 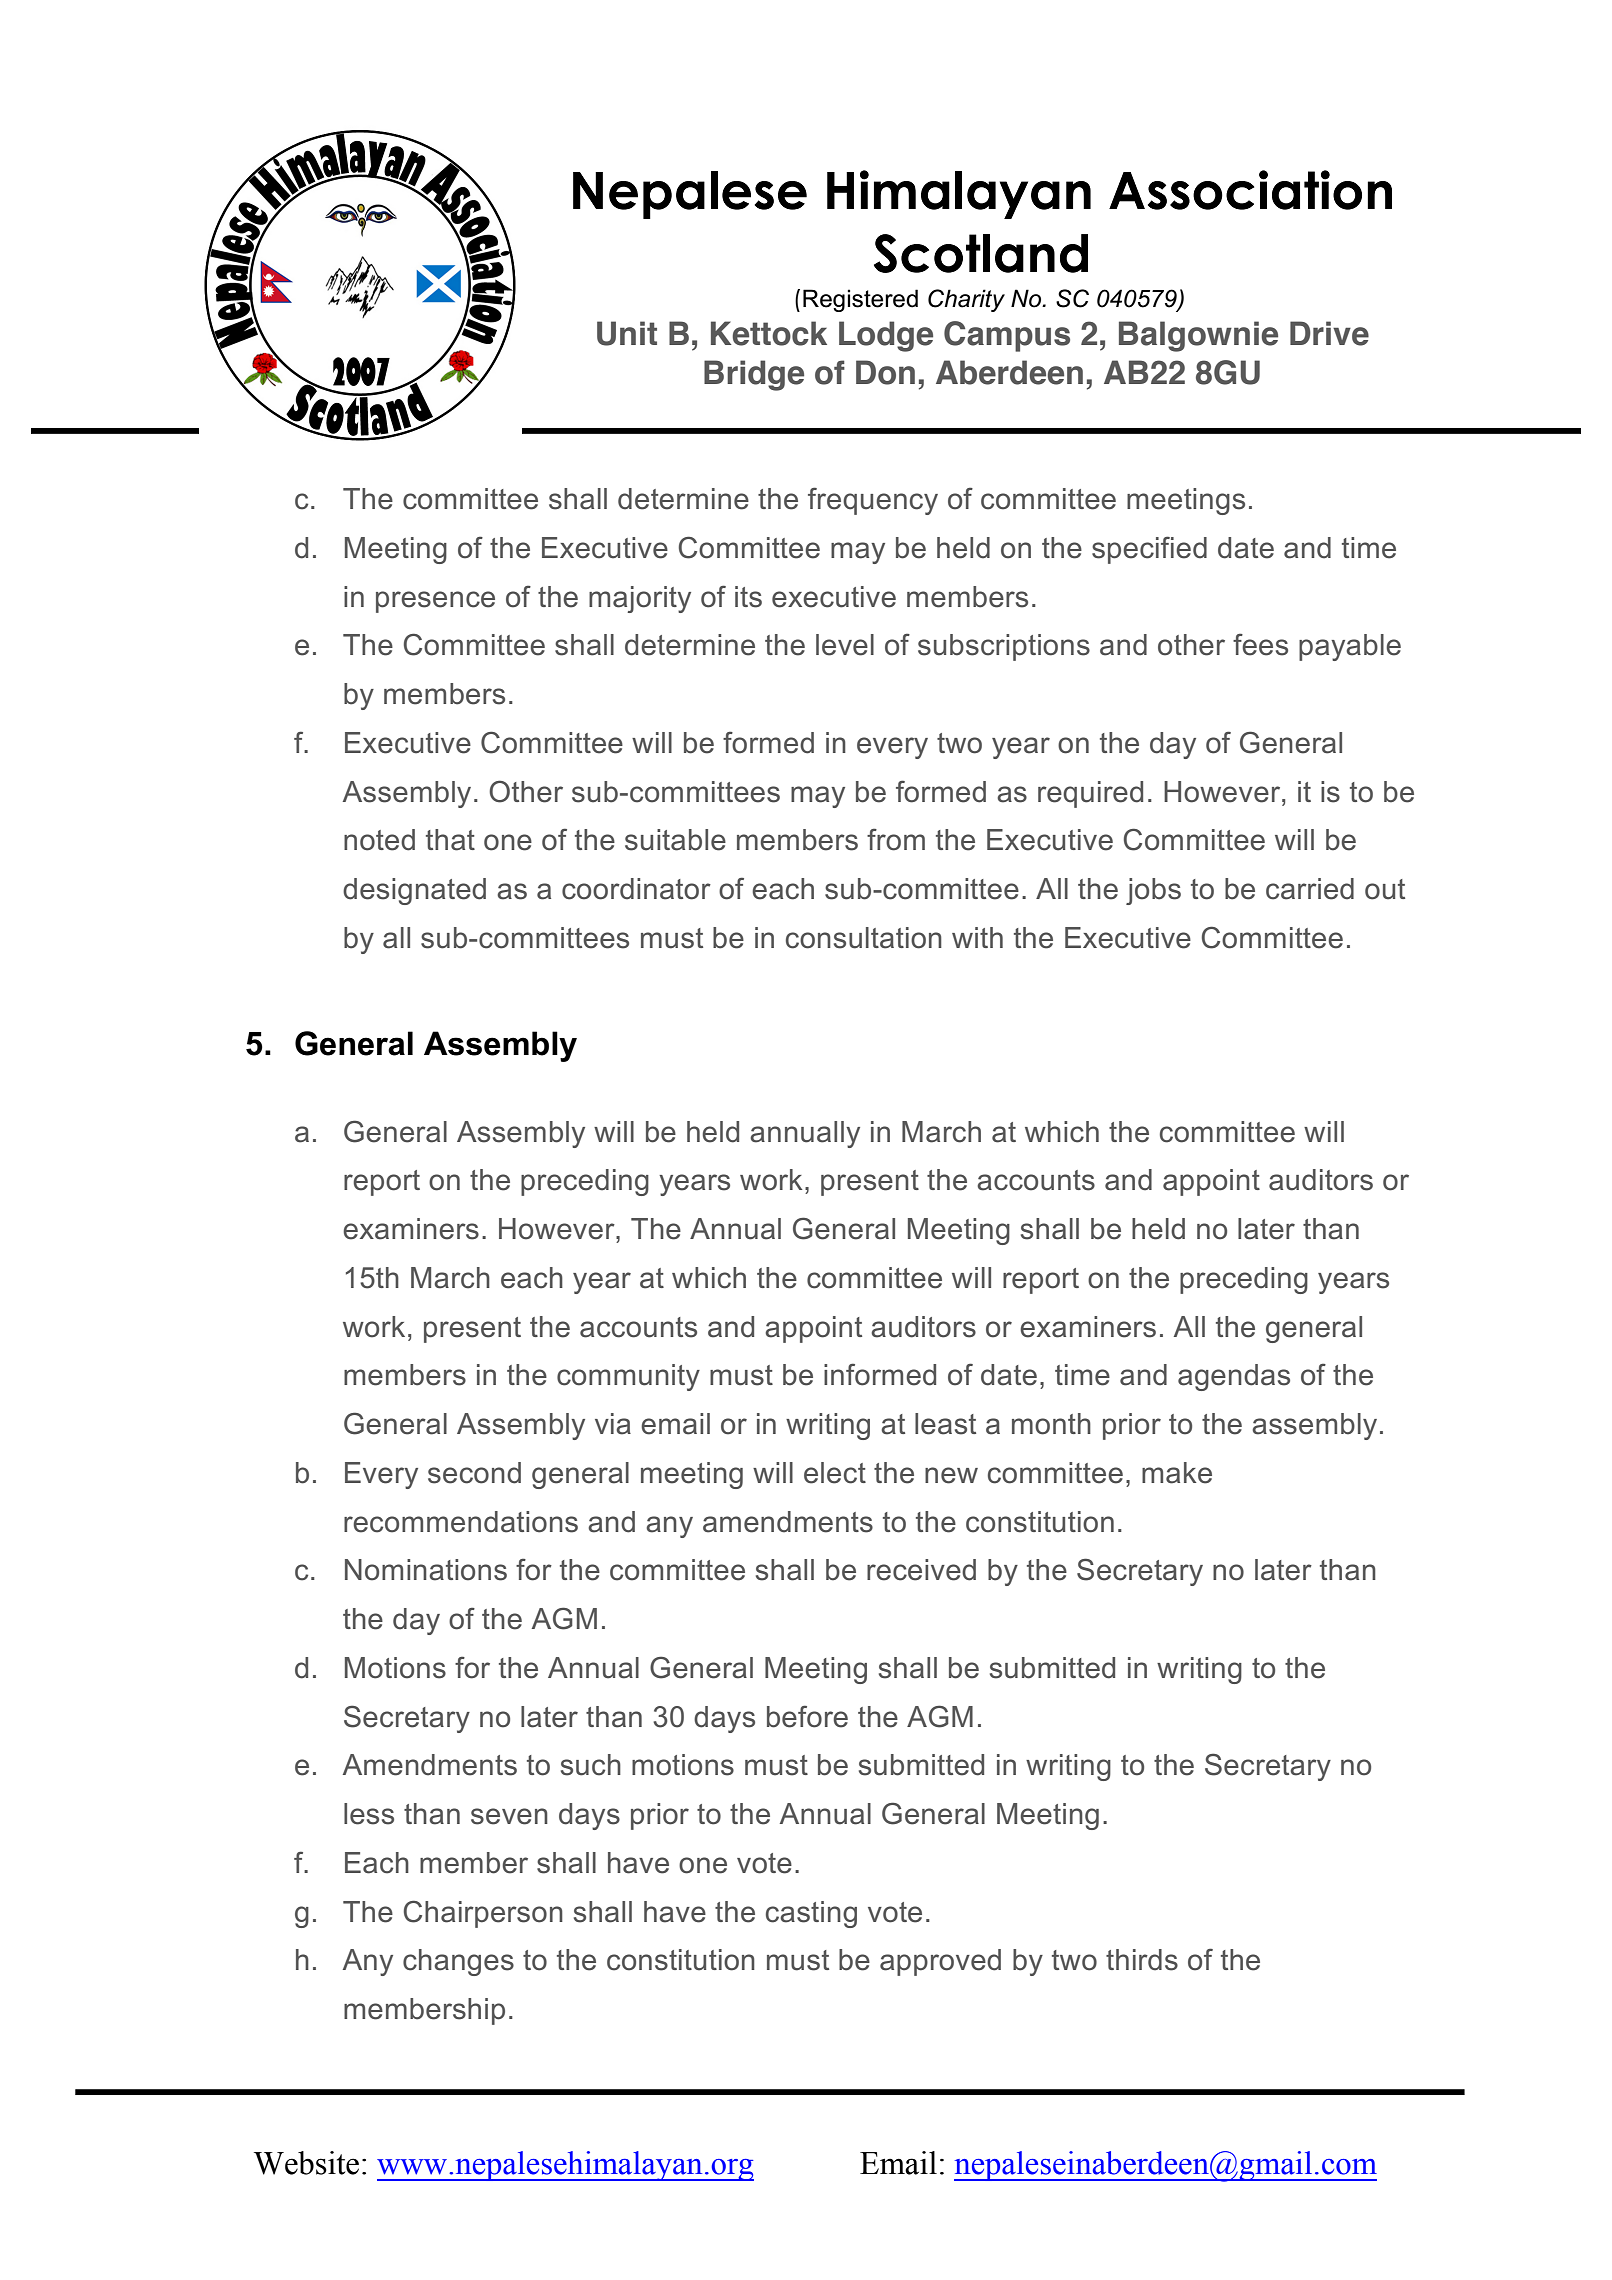 I want to click on from, so click(x=896, y=839).
